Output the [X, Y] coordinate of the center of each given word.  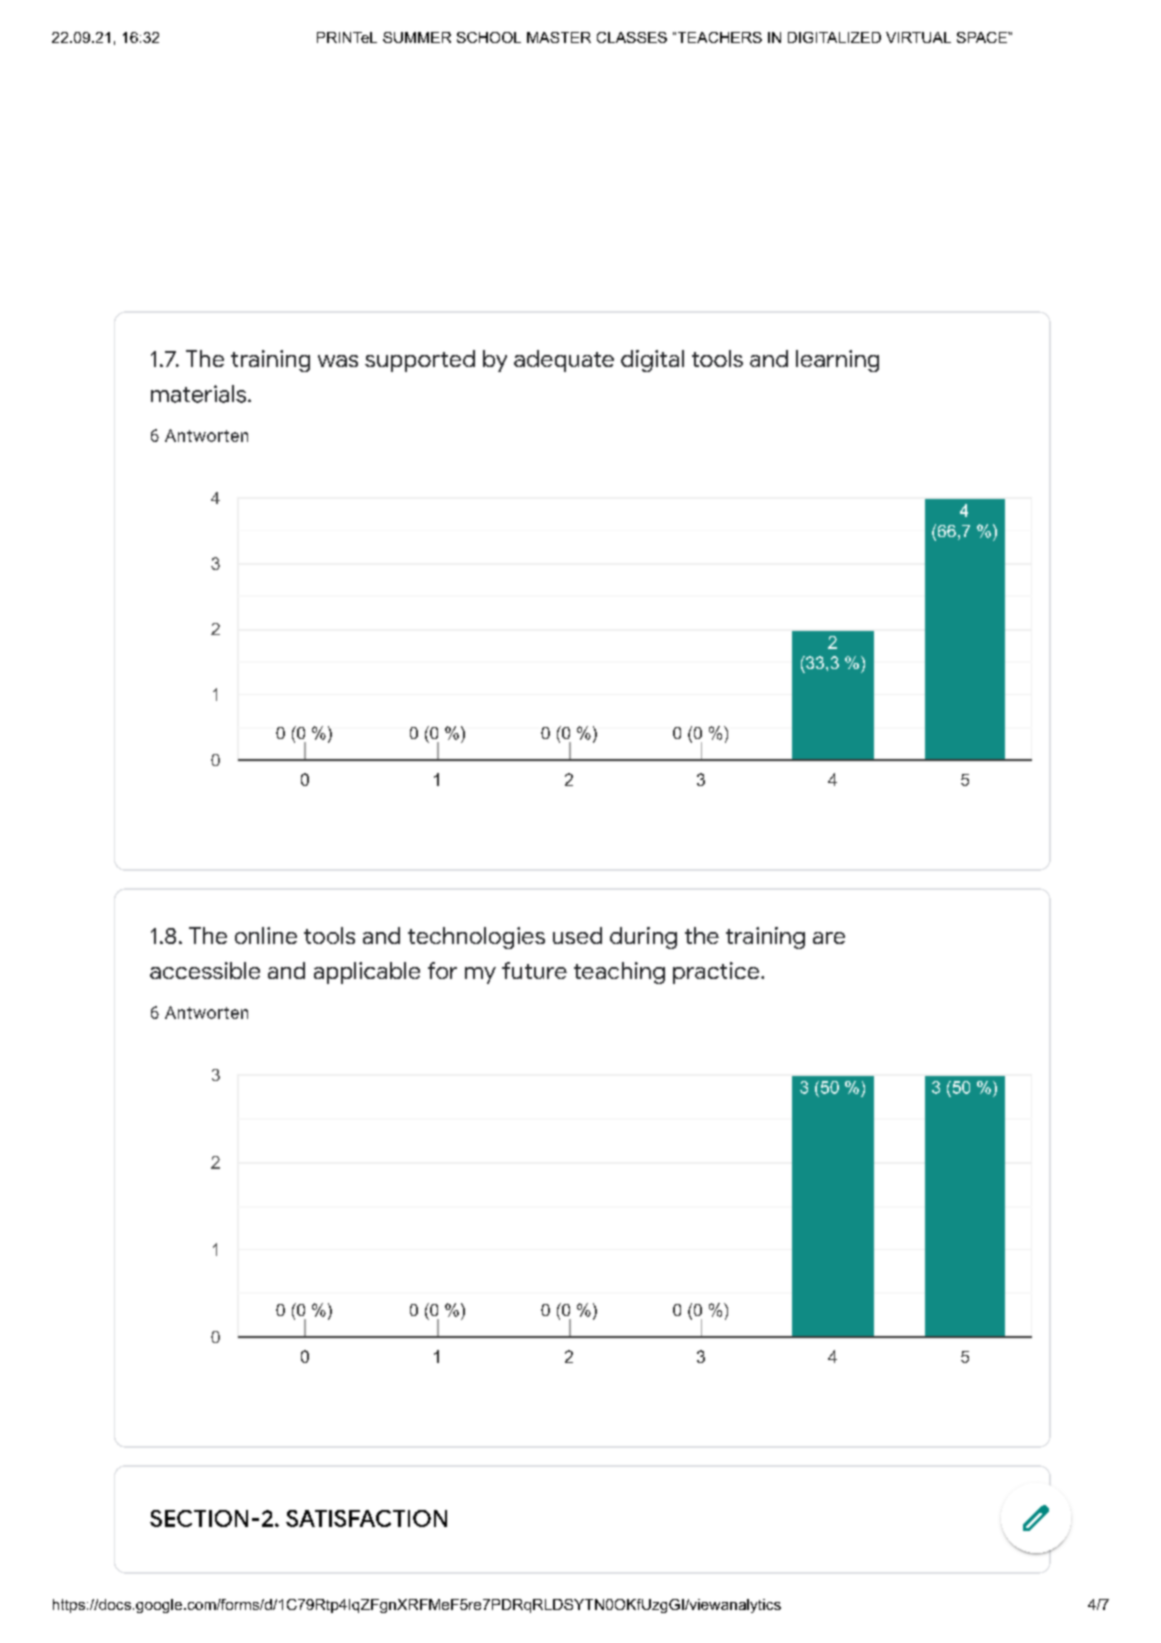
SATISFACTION [366, 1518]
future [534, 970]
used [577, 935]
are [829, 938]
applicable [367, 973]
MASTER [559, 37]
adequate [564, 361]
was [338, 361]
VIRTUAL [918, 37]
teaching [619, 973]
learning [837, 361]
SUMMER [417, 37]
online [266, 935]
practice [716, 973]
